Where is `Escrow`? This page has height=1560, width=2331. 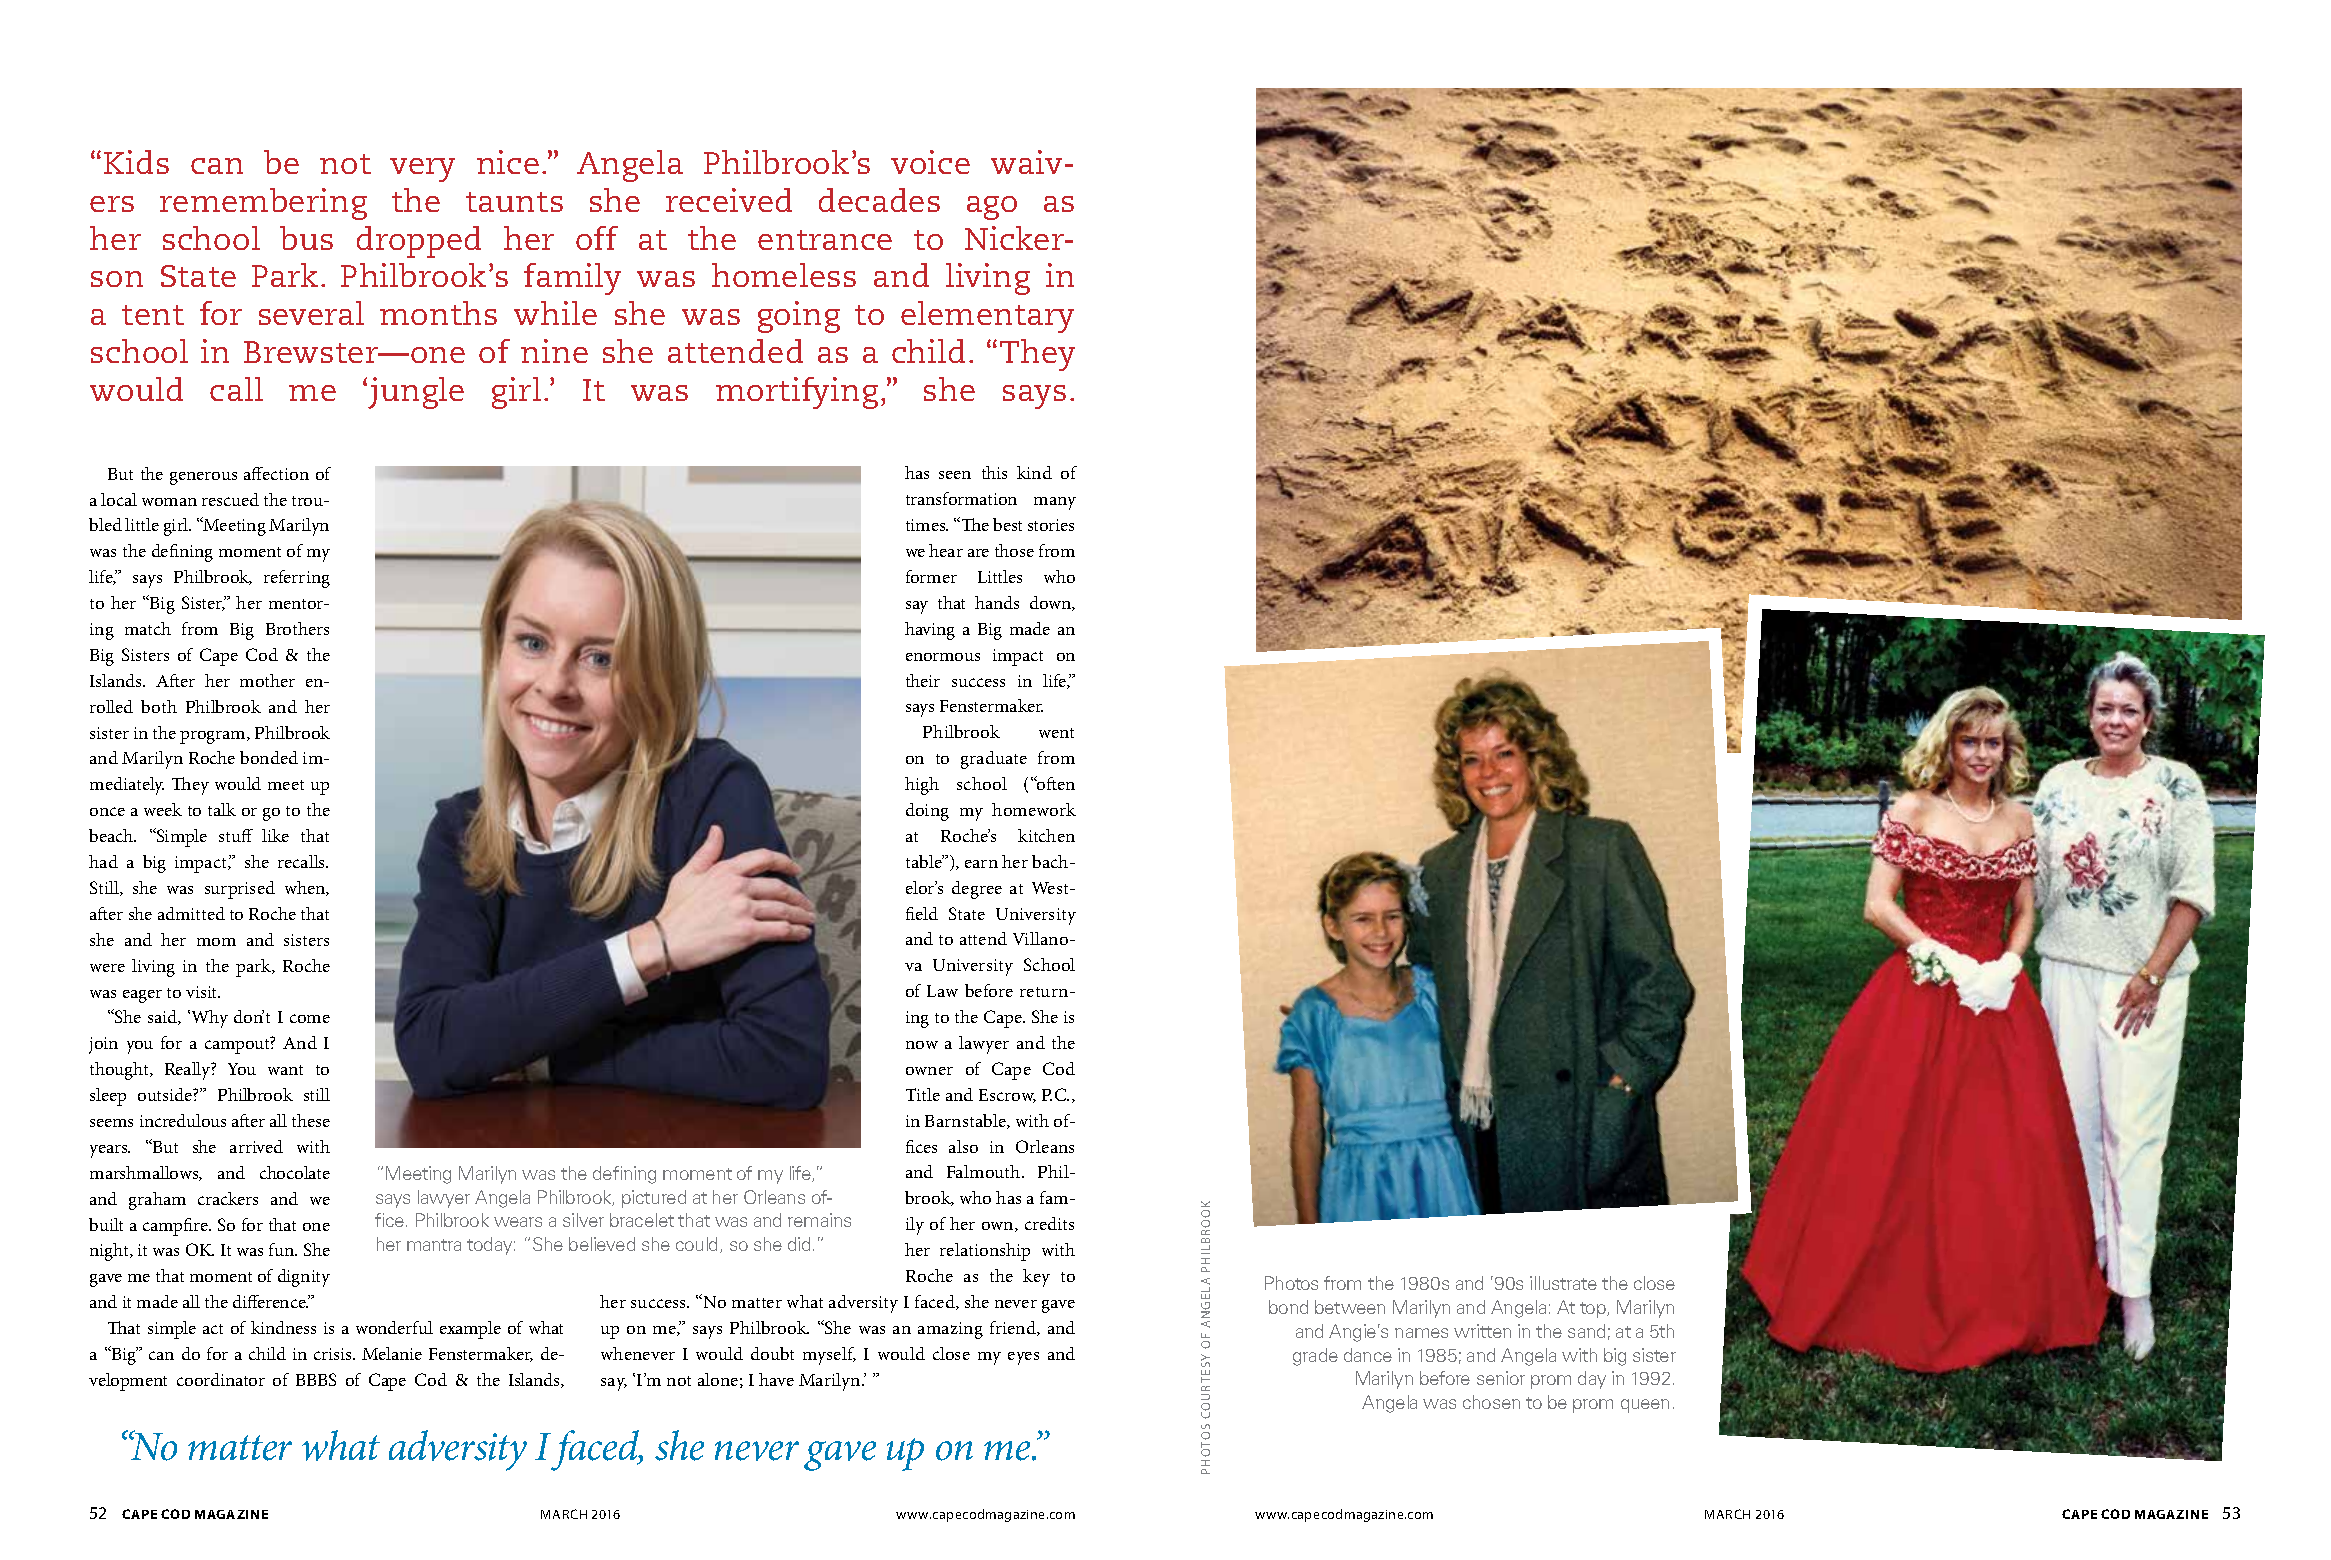
Escrow is located at coordinates (1007, 1096).
